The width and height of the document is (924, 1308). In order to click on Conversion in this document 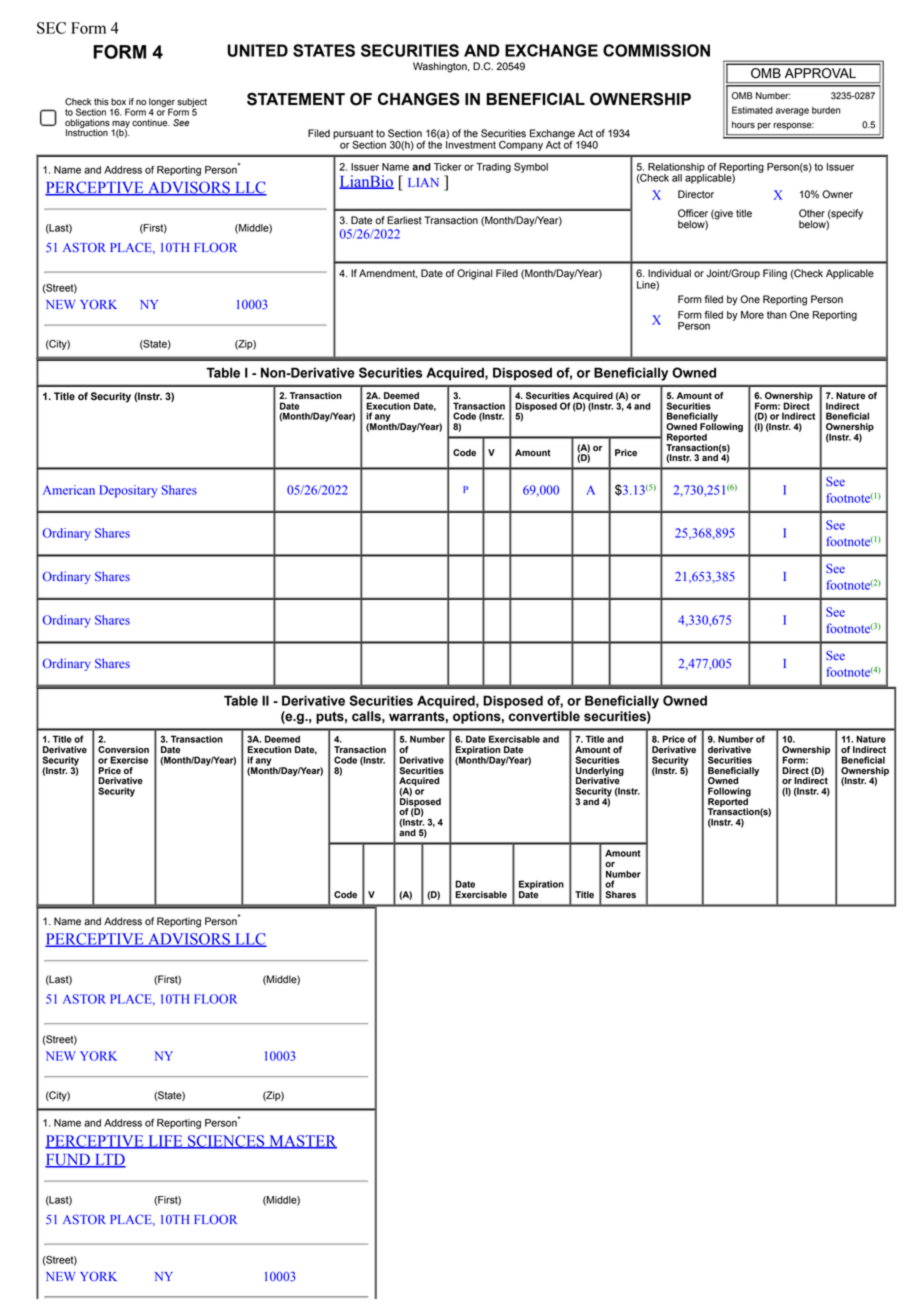, I will do `click(123, 750)`.
